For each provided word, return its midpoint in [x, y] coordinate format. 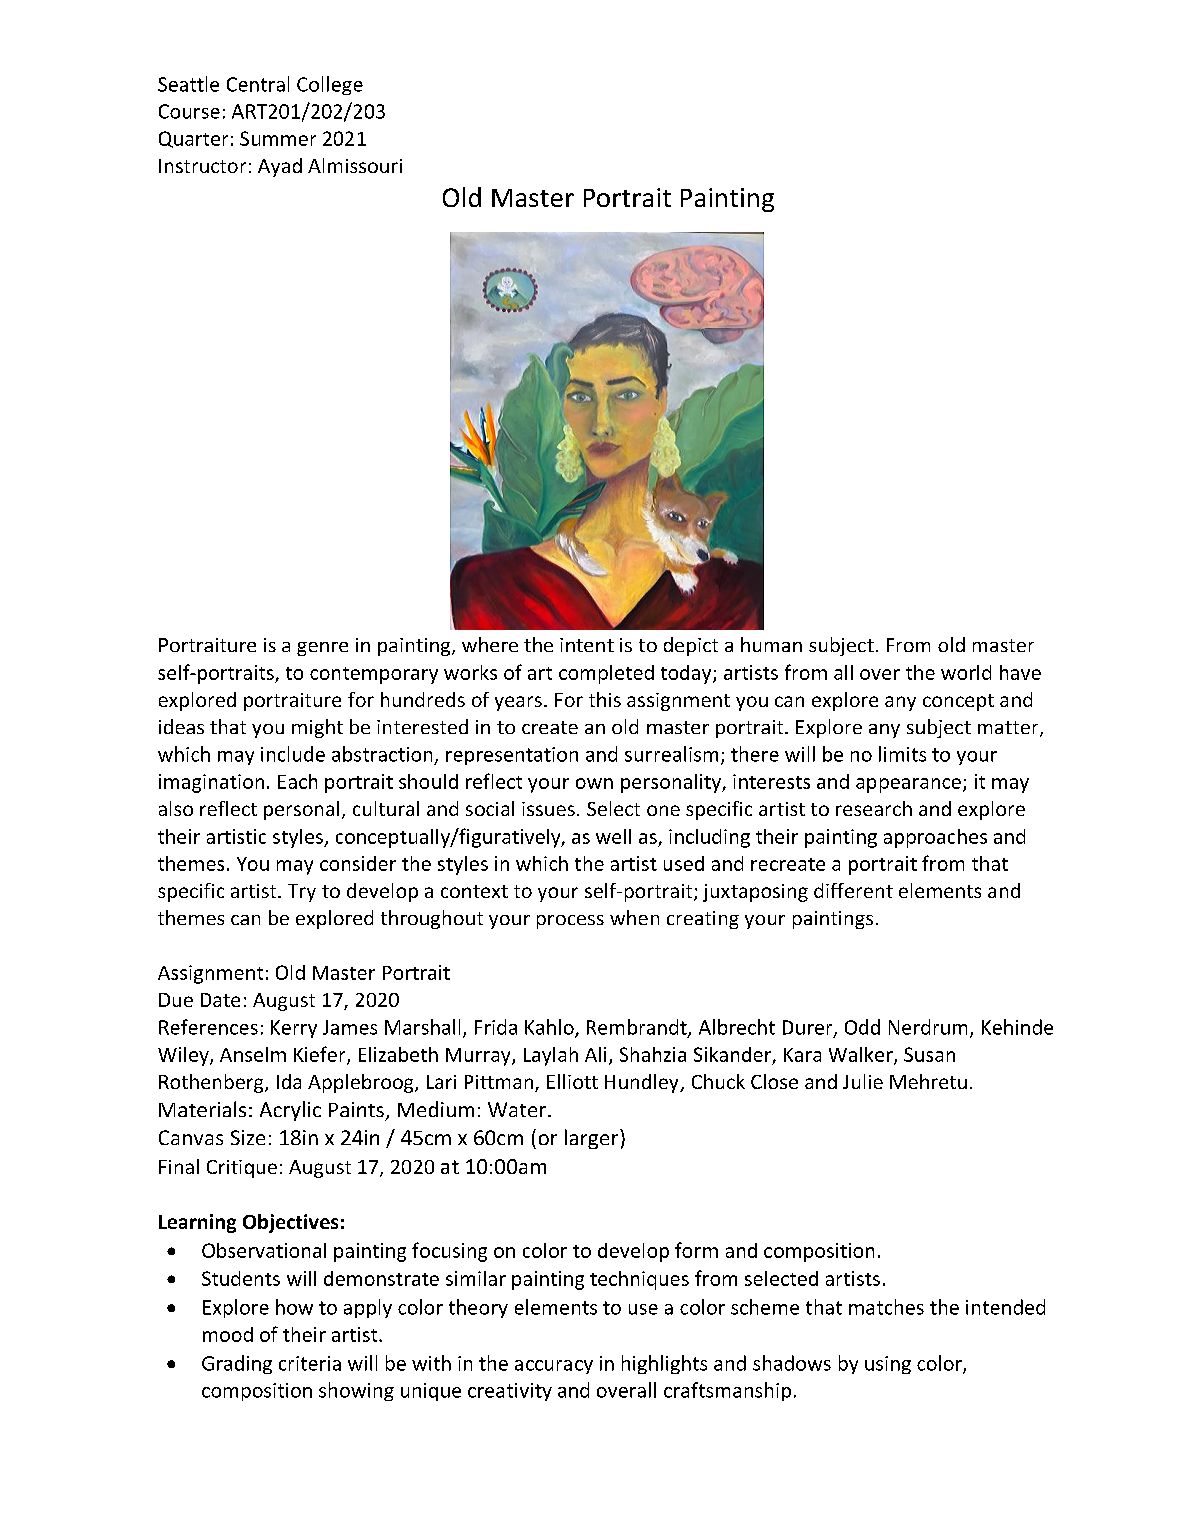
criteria [310, 1363]
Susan [929, 1054]
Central [258, 84]
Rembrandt [638, 1028]
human [771, 644]
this [605, 699]
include [293, 754]
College [330, 85]
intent [587, 645]
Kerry [294, 1029]
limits [902, 754]
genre [322, 649]
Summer [278, 138]
